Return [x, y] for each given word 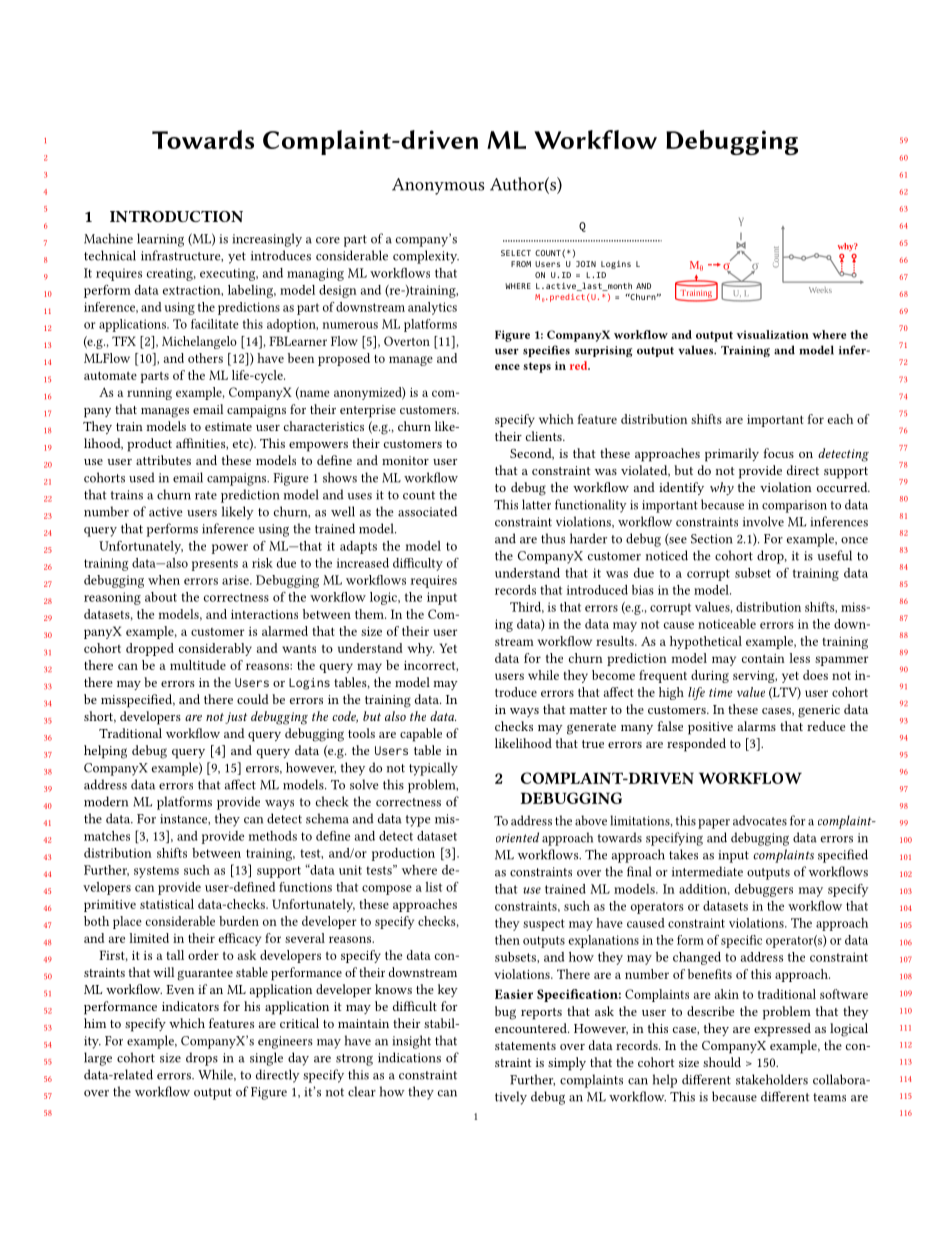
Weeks [820, 290]
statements [525, 1046]
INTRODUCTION [176, 216]
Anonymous [438, 186]
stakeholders [772, 1079]
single [266, 1059]
